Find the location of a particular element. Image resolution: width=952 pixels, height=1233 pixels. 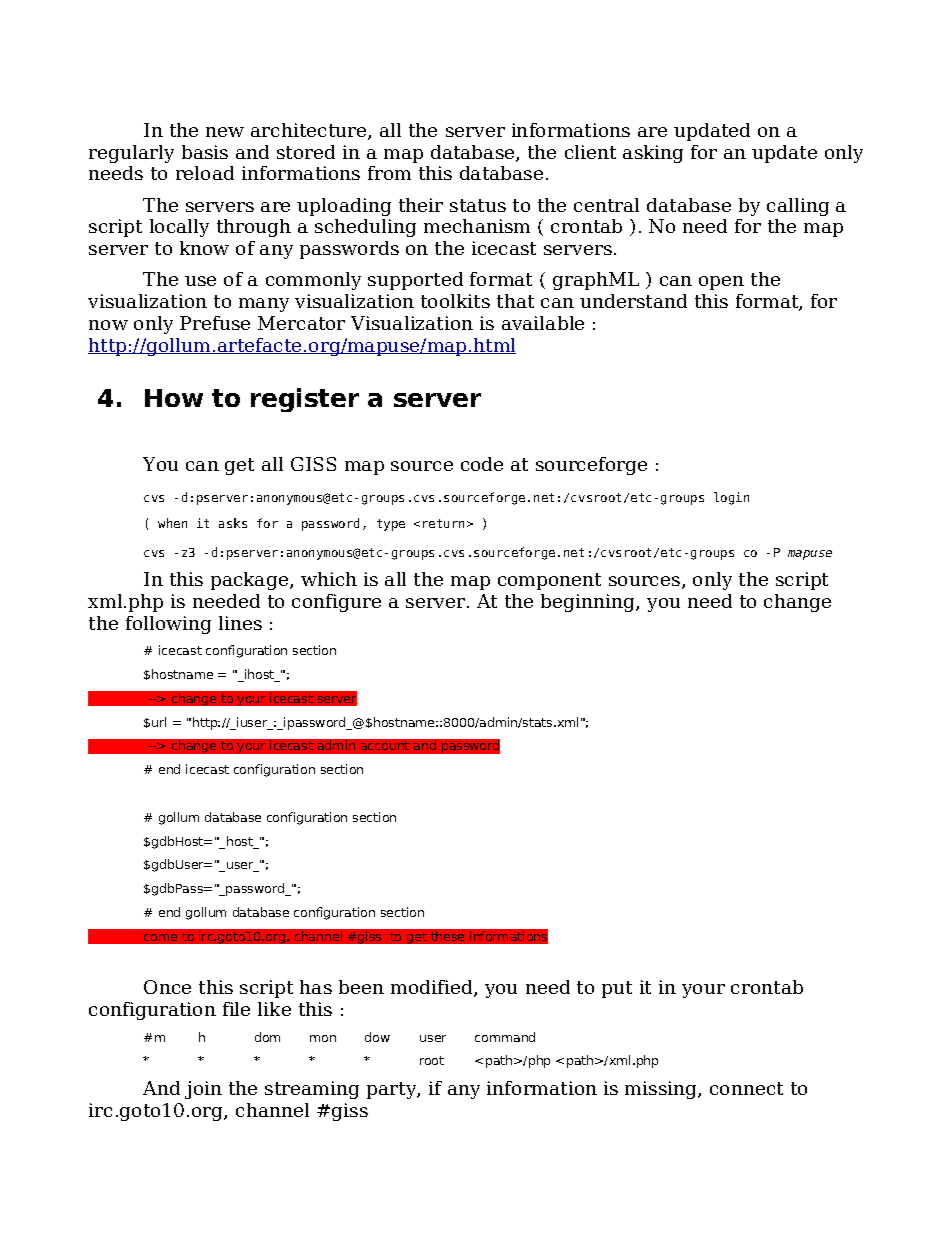

modified is located at coordinates (433, 988).
